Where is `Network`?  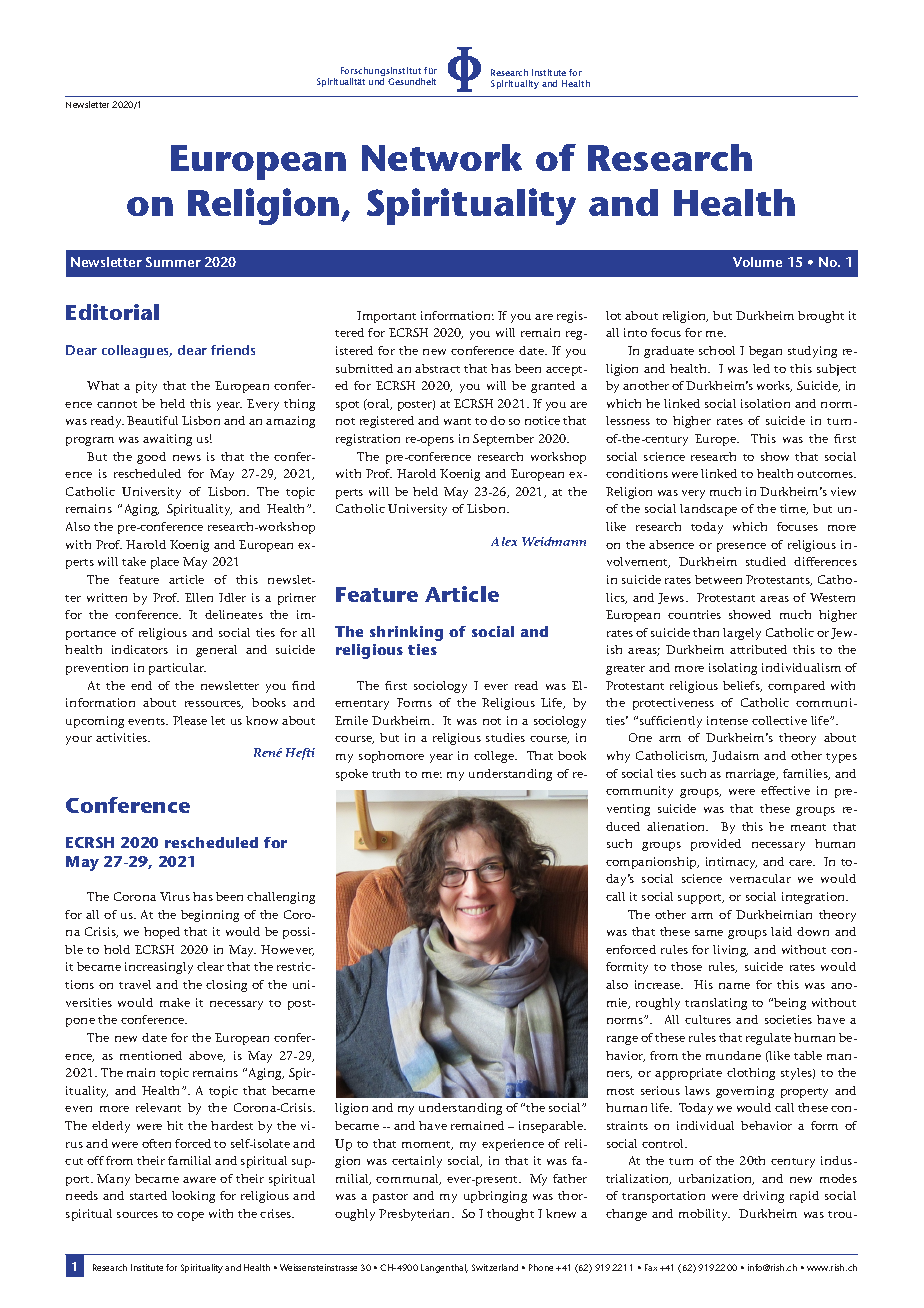
Network is located at coordinates (442, 157).
